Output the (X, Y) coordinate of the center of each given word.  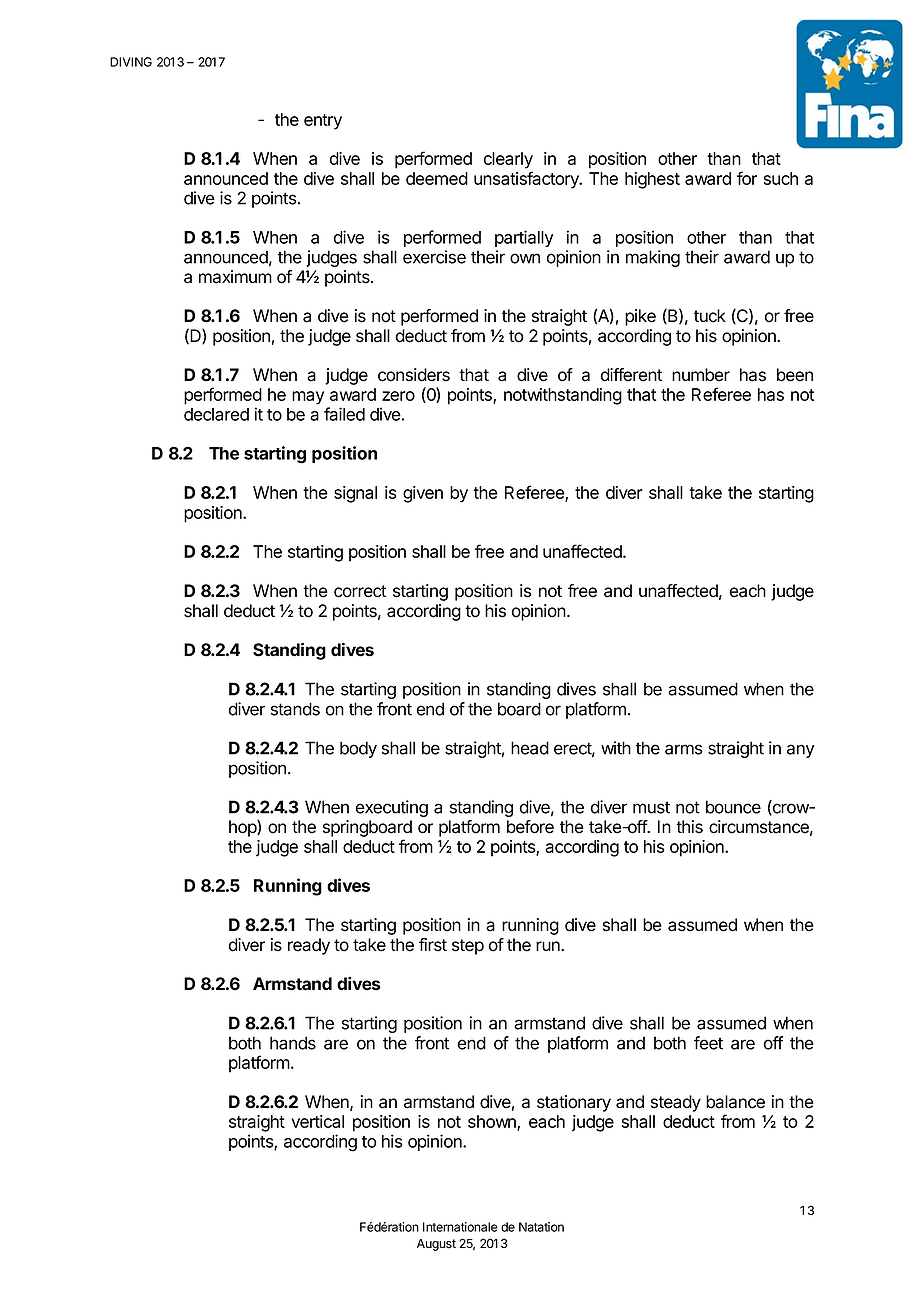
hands (293, 1043)
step (468, 947)
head (530, 748)
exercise (434, 257)
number (701, 375)
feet (708, 1043)
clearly (508, 160)
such (781, 178)
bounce (733, 807)
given (423, 494)
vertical (317, 1121)
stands (295, 709)
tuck (710, 316)
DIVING (131, 62)
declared (216, 414)
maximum (235, 277)
